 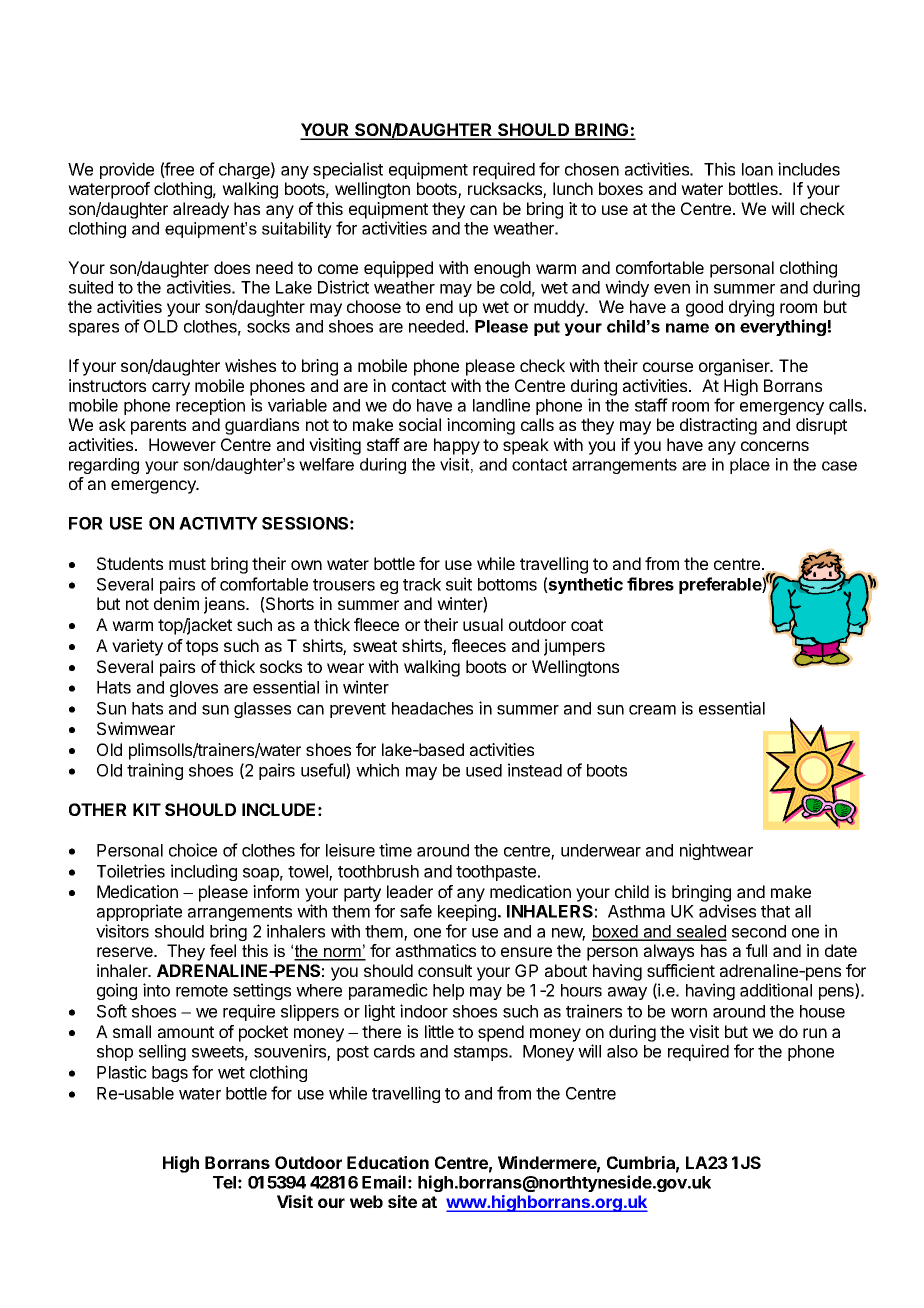 I want to click on carry, so click(x=171, y=389).
